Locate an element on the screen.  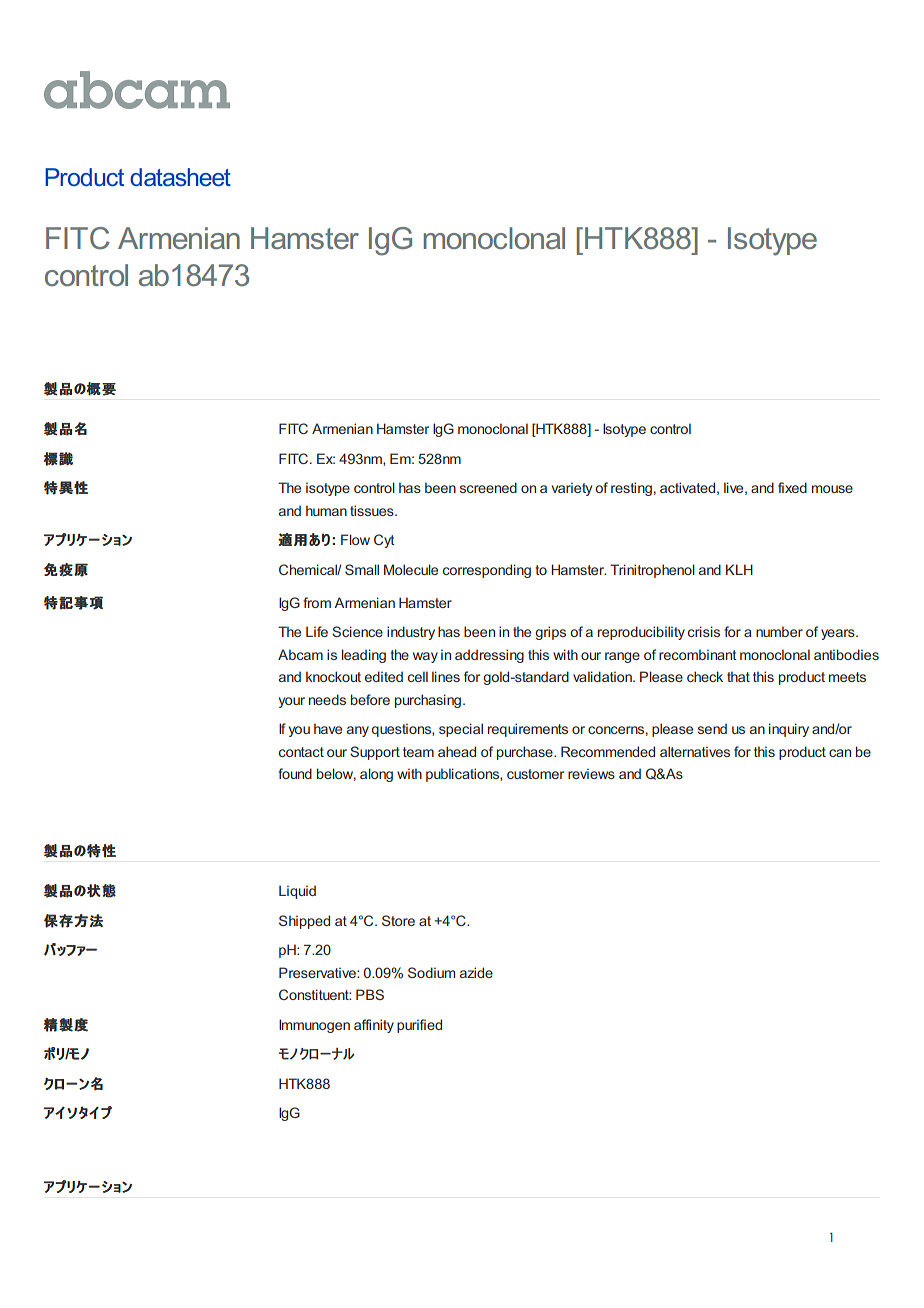
screened is located at coordinates (488, 487).
